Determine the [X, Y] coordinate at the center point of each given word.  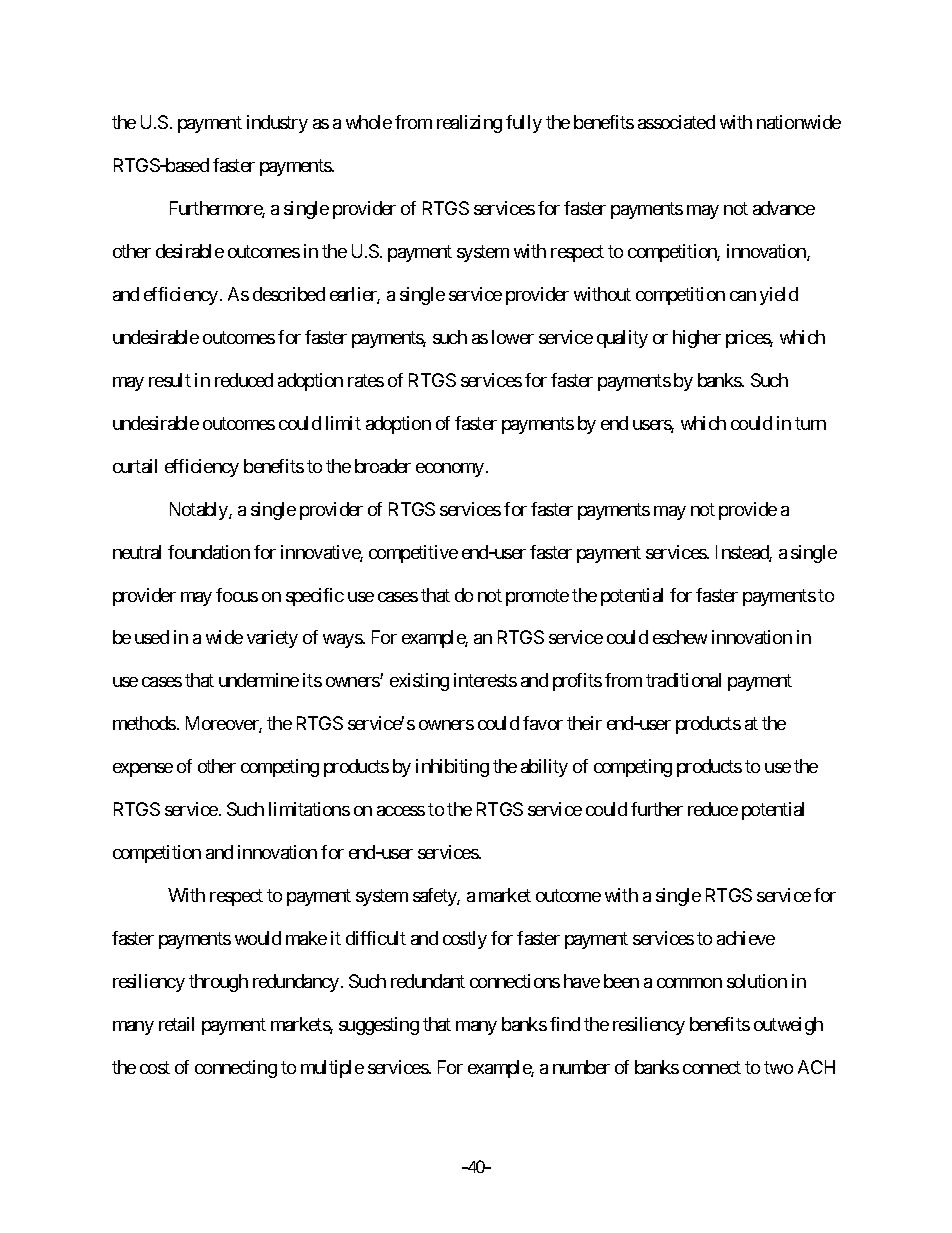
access [401, 811]
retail [176, 1024]
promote [537, 597]
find [565, 1024]
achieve [746, 938]
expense [143, 770]
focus [237, 595]
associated [676, 122]
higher [697, 339]
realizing [469, 124]
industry [277, 124]
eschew [680, 637]
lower [513, 337]
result [170, 380]
